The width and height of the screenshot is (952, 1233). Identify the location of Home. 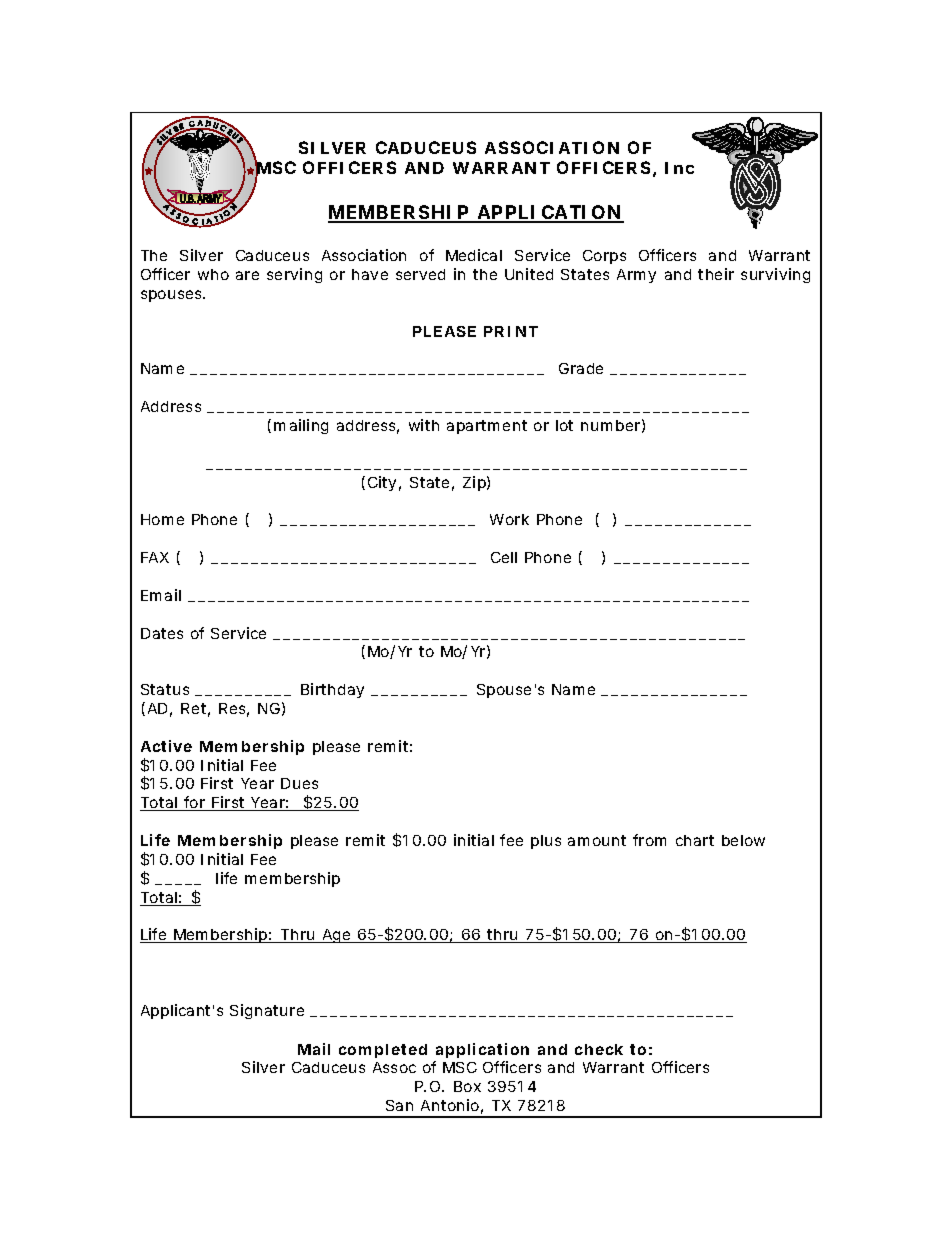
(162, 519).
